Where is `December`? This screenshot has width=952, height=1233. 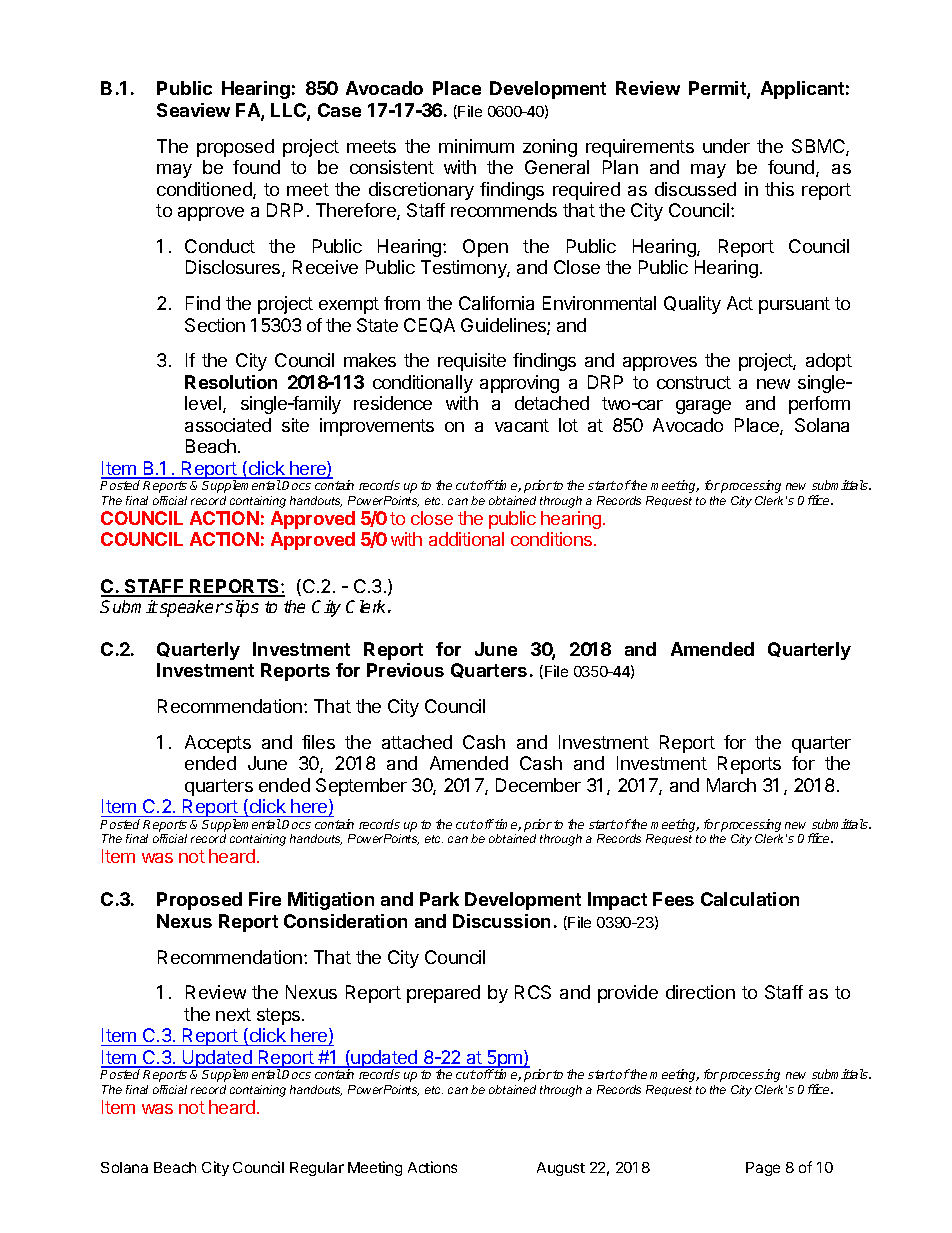
December is located at coordinates (538, 785).
